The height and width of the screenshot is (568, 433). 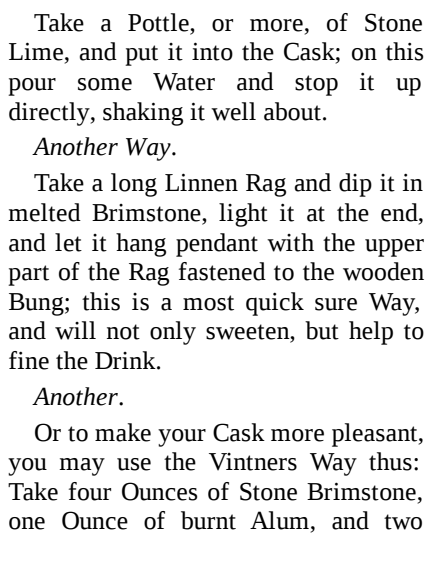 What do you see at coordinates (403, 522) in the screenshot?
I see `two` at bounding box center [403, 522].
